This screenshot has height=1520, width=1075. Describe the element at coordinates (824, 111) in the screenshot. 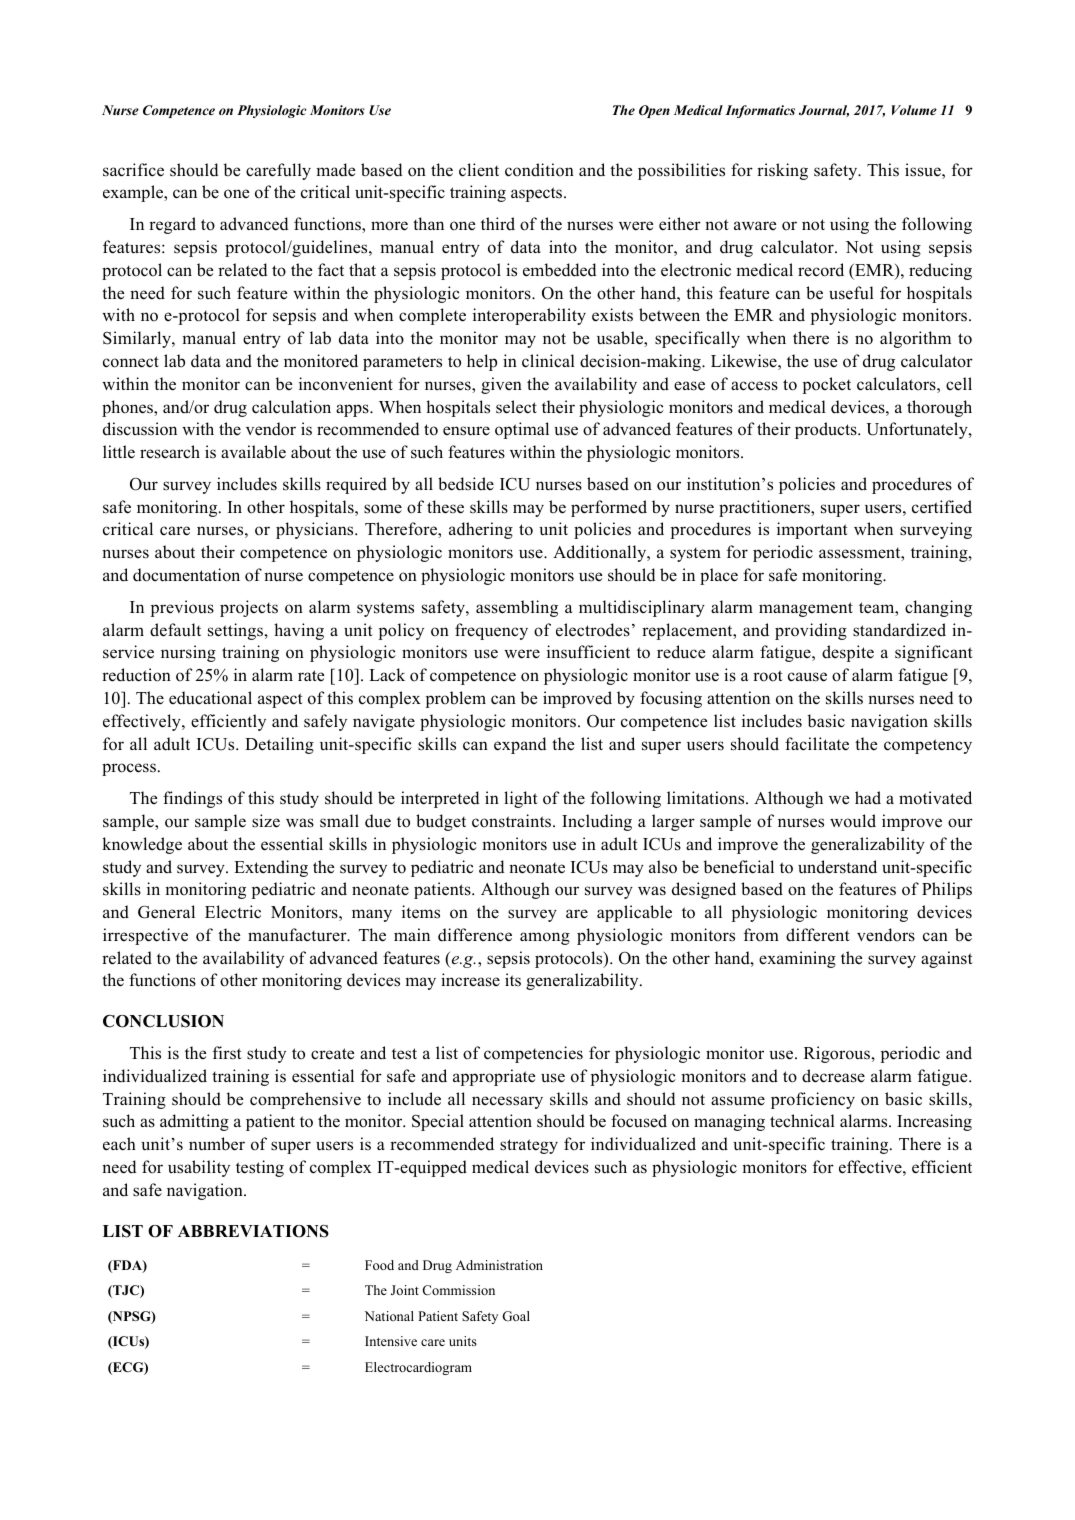

I see `Journal` at that location.
